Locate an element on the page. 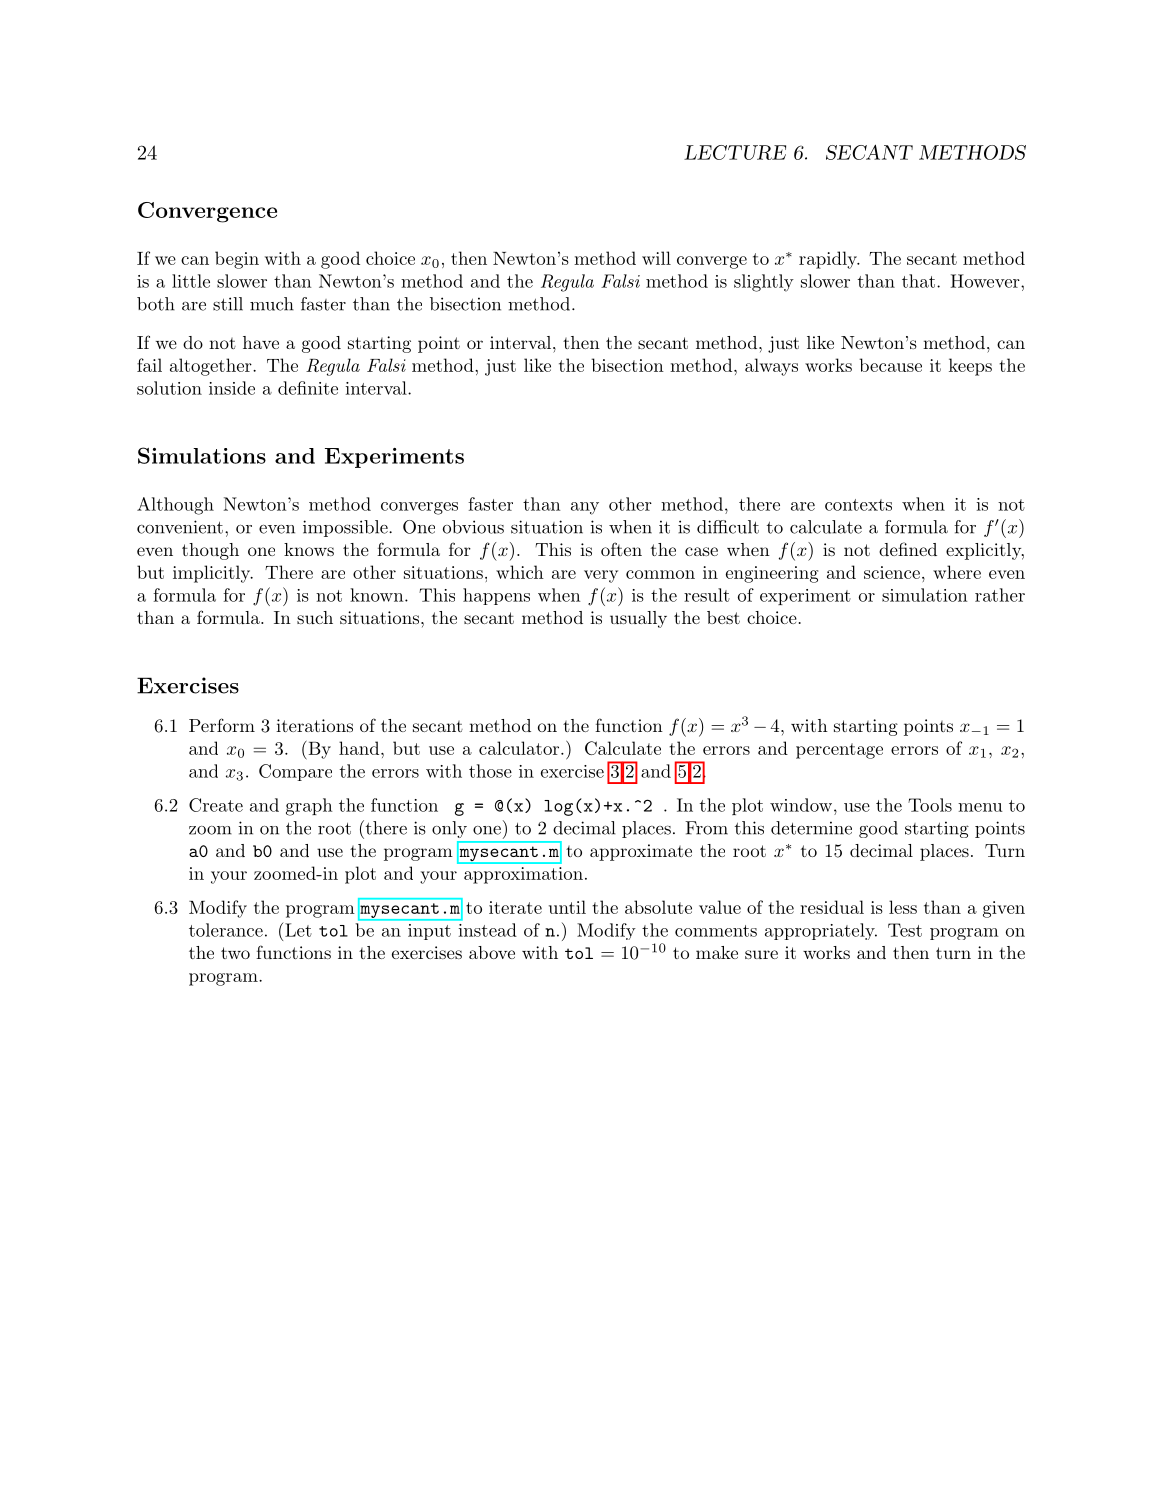  altogether is located at coordinates (212, 367).
